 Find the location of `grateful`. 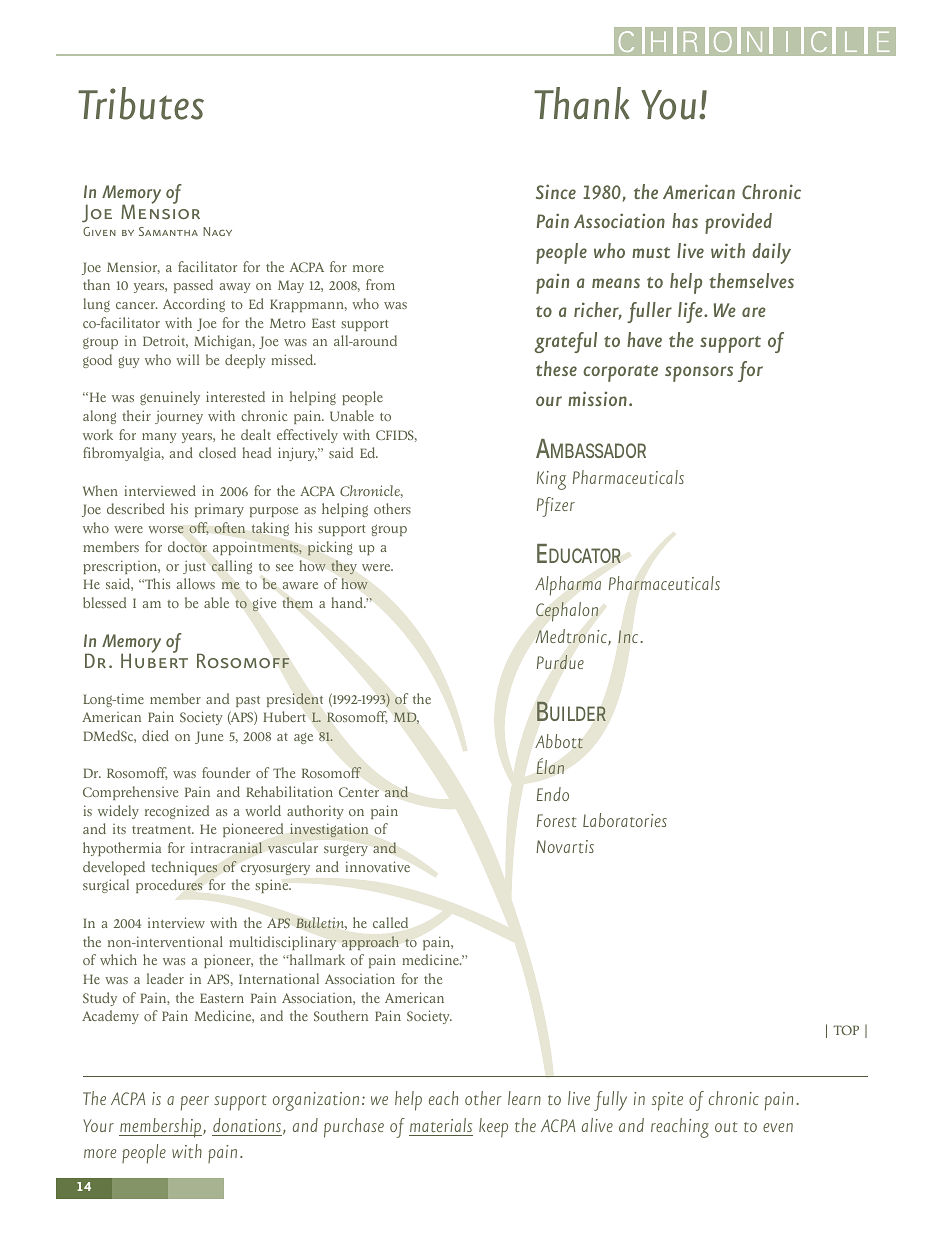

grateful is located at coordinates (565, 342).
